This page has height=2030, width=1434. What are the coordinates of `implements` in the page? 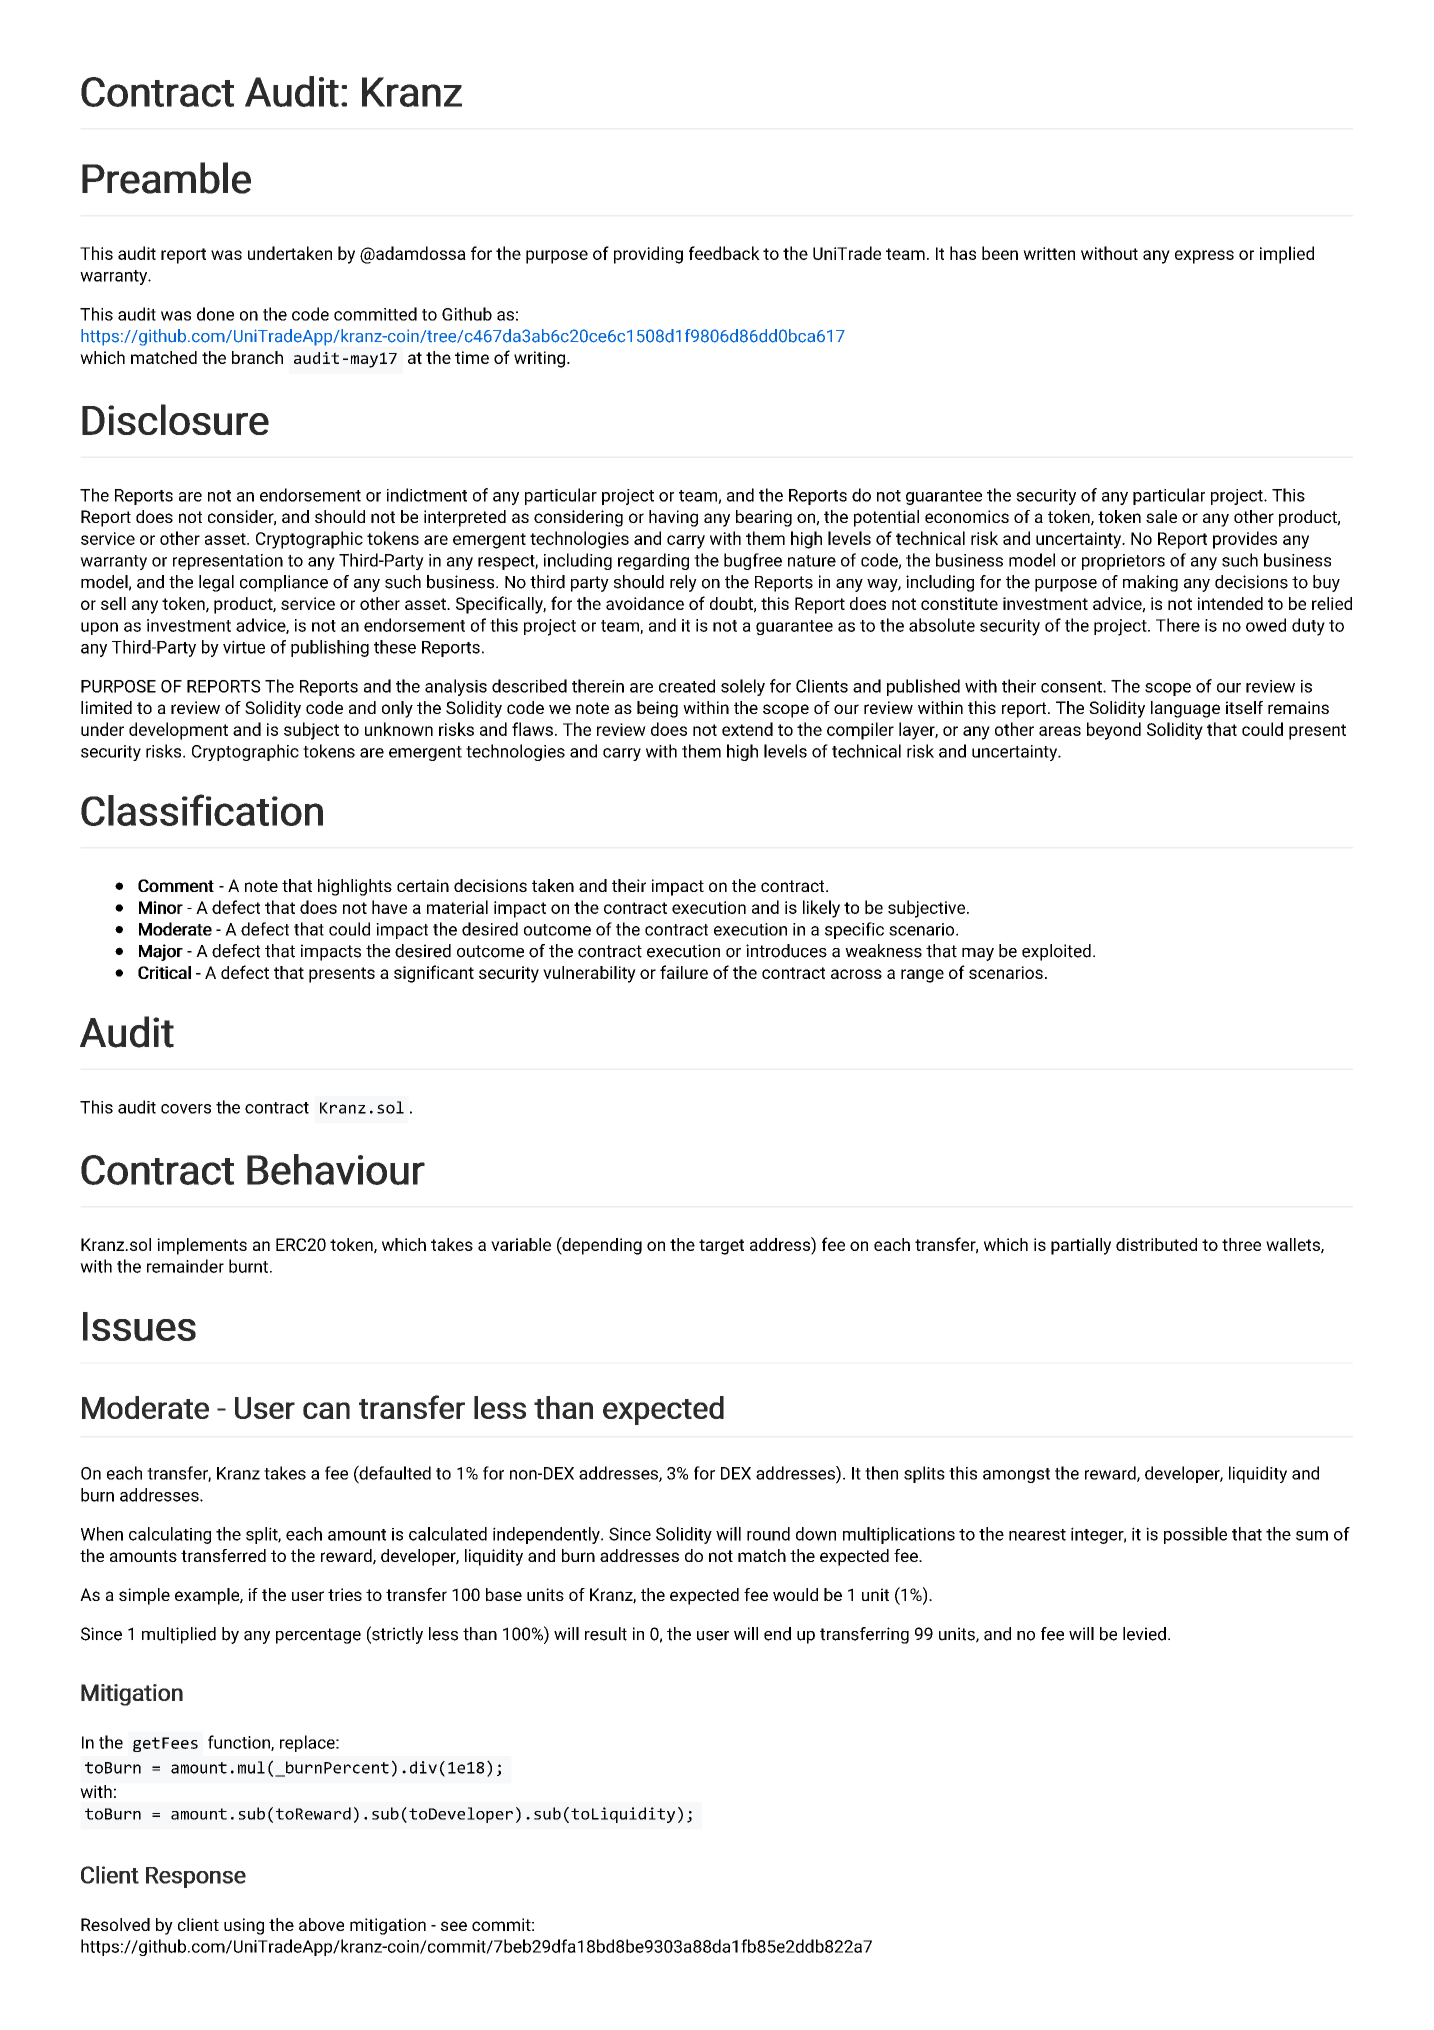 It's located at (202, 1246).
